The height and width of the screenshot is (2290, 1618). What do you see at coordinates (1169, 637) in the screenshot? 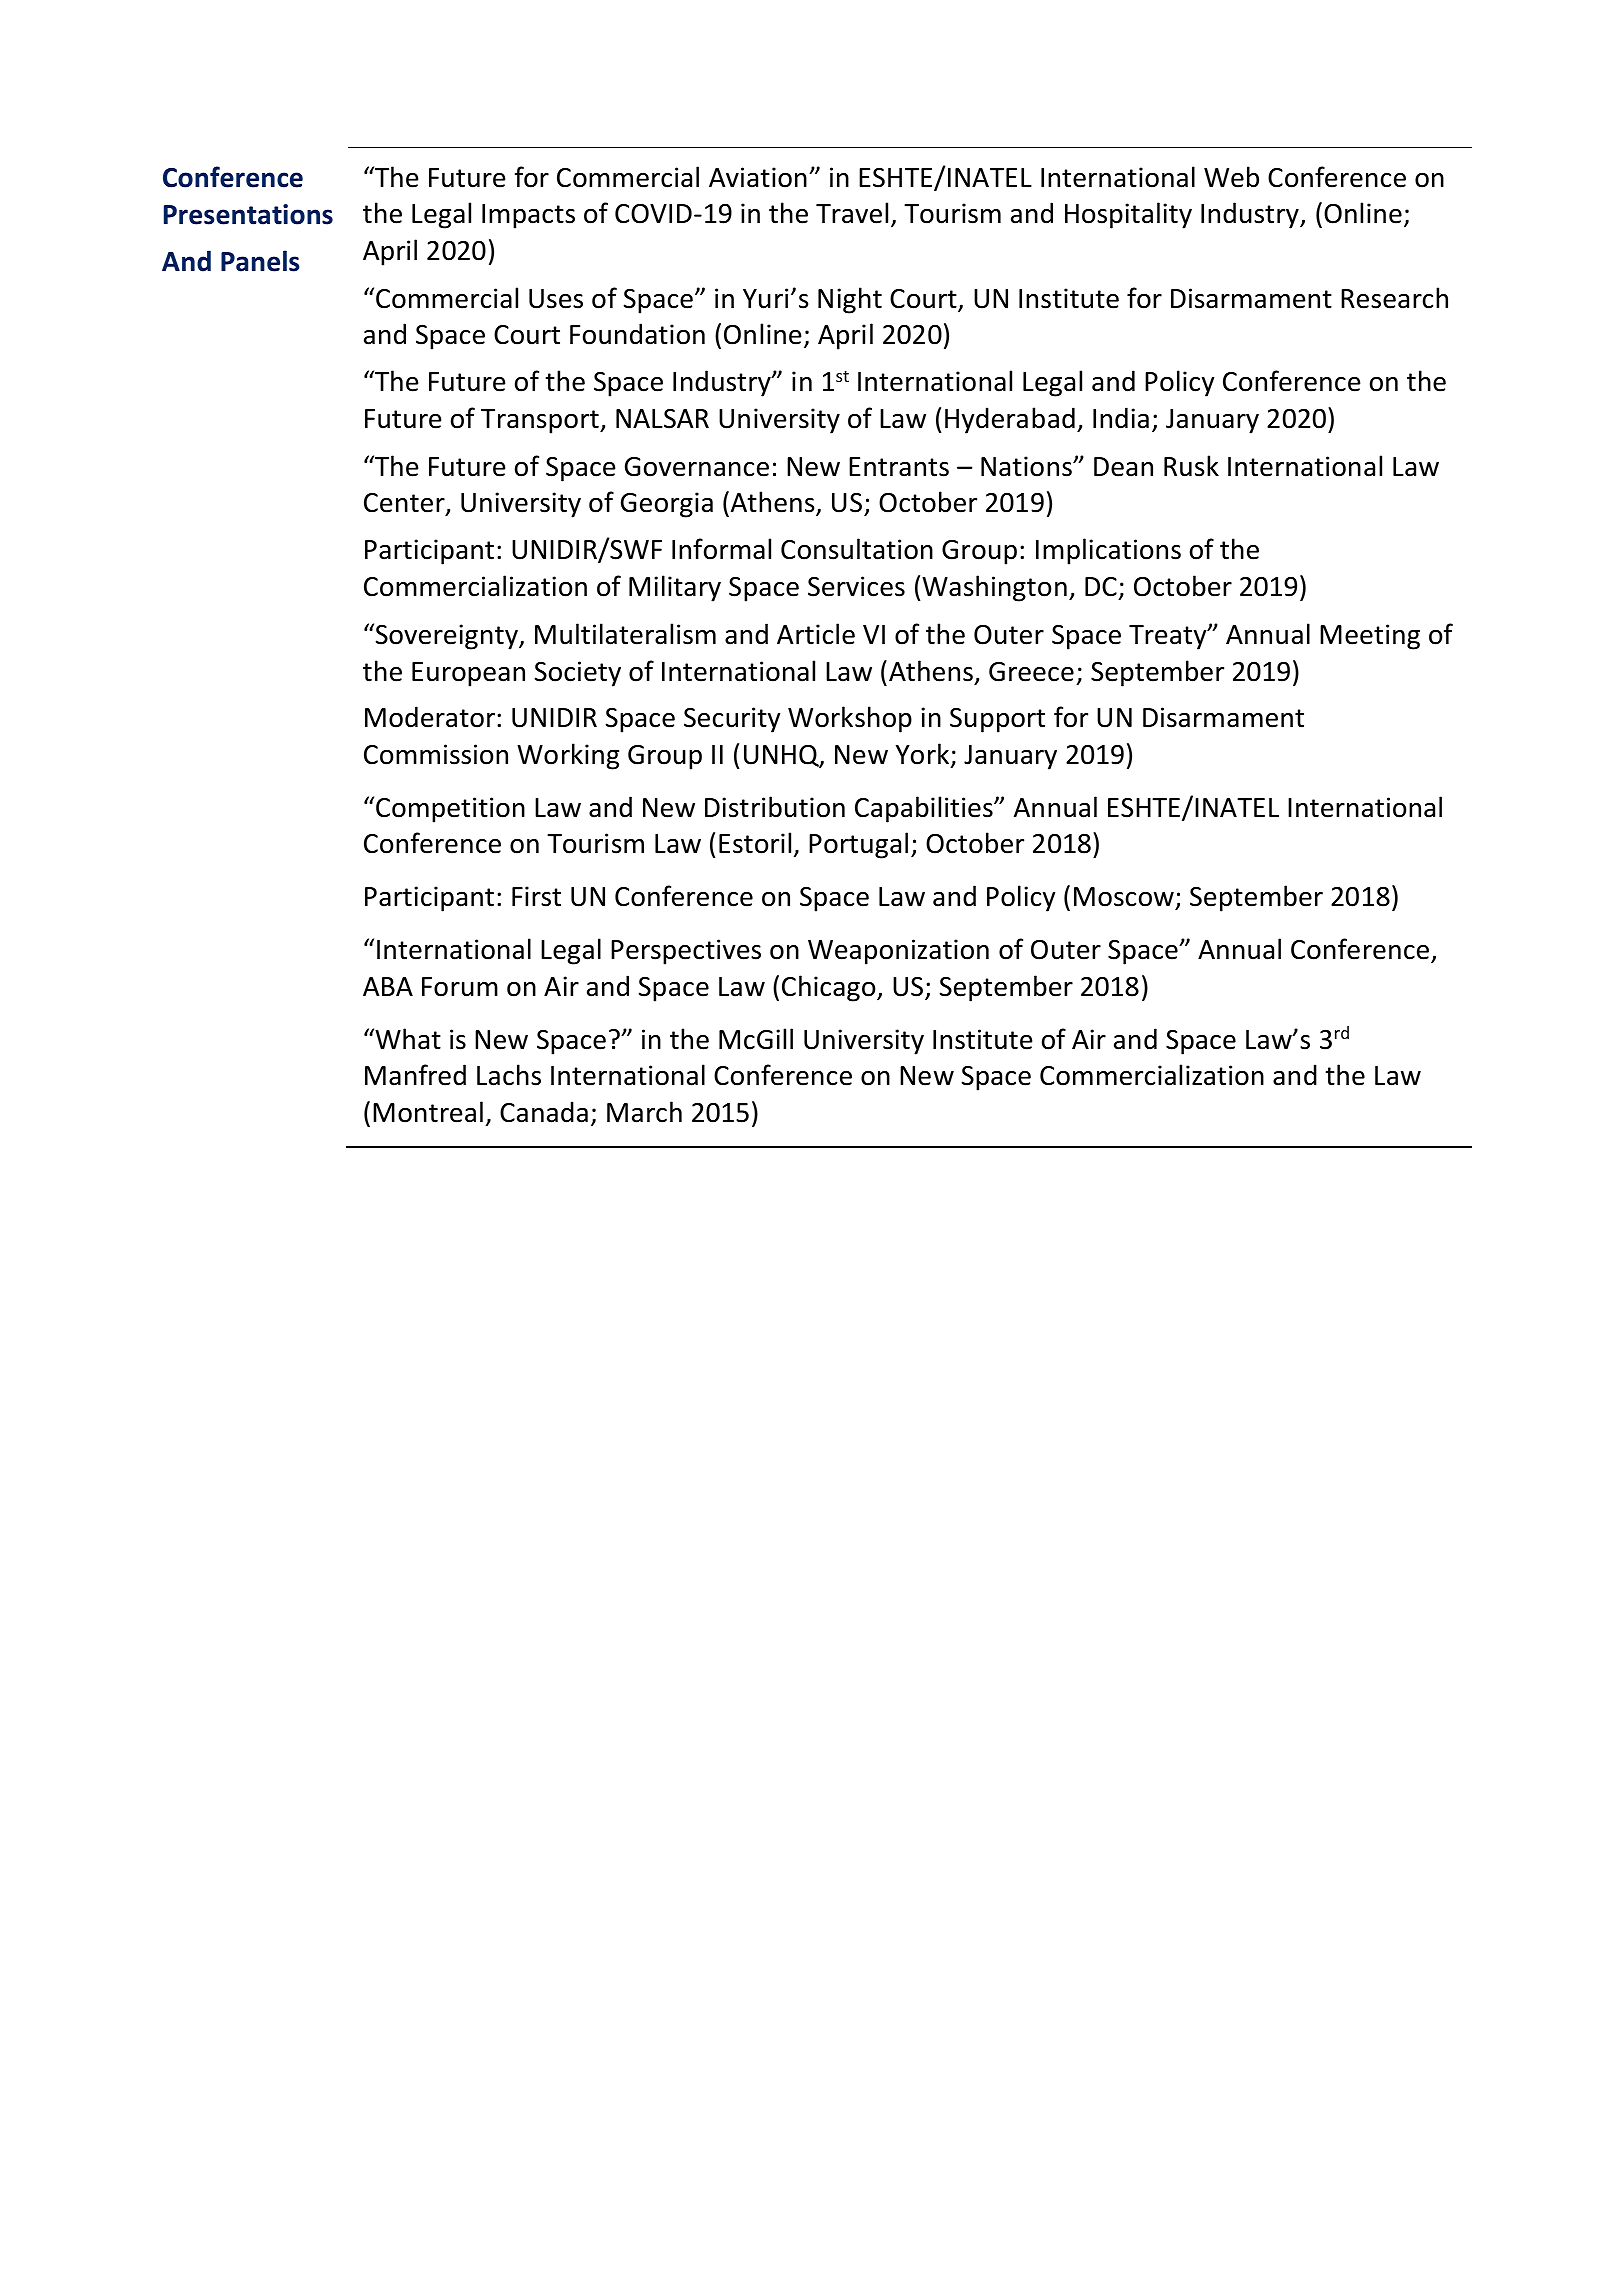
I see `Treaty` at bounding box center [1169, 637].
